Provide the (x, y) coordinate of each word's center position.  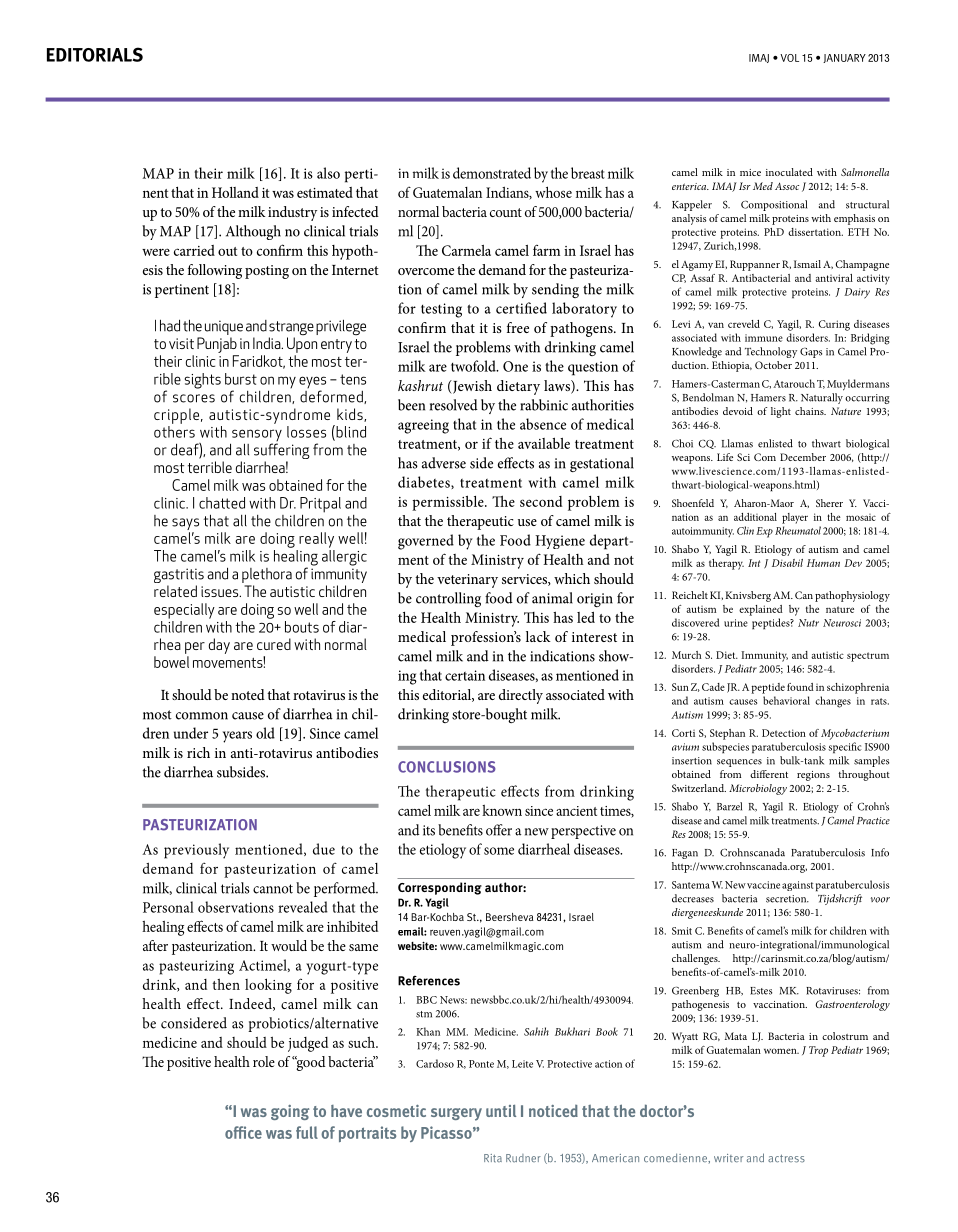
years (237, 737)
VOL (789, 58)
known (502, 810)
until (501, 1111)
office (243, 1132)
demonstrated (492, 173)
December (803, 457)
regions (813, 776)
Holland (235, 192)
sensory (256, 436)
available (544, 443)
